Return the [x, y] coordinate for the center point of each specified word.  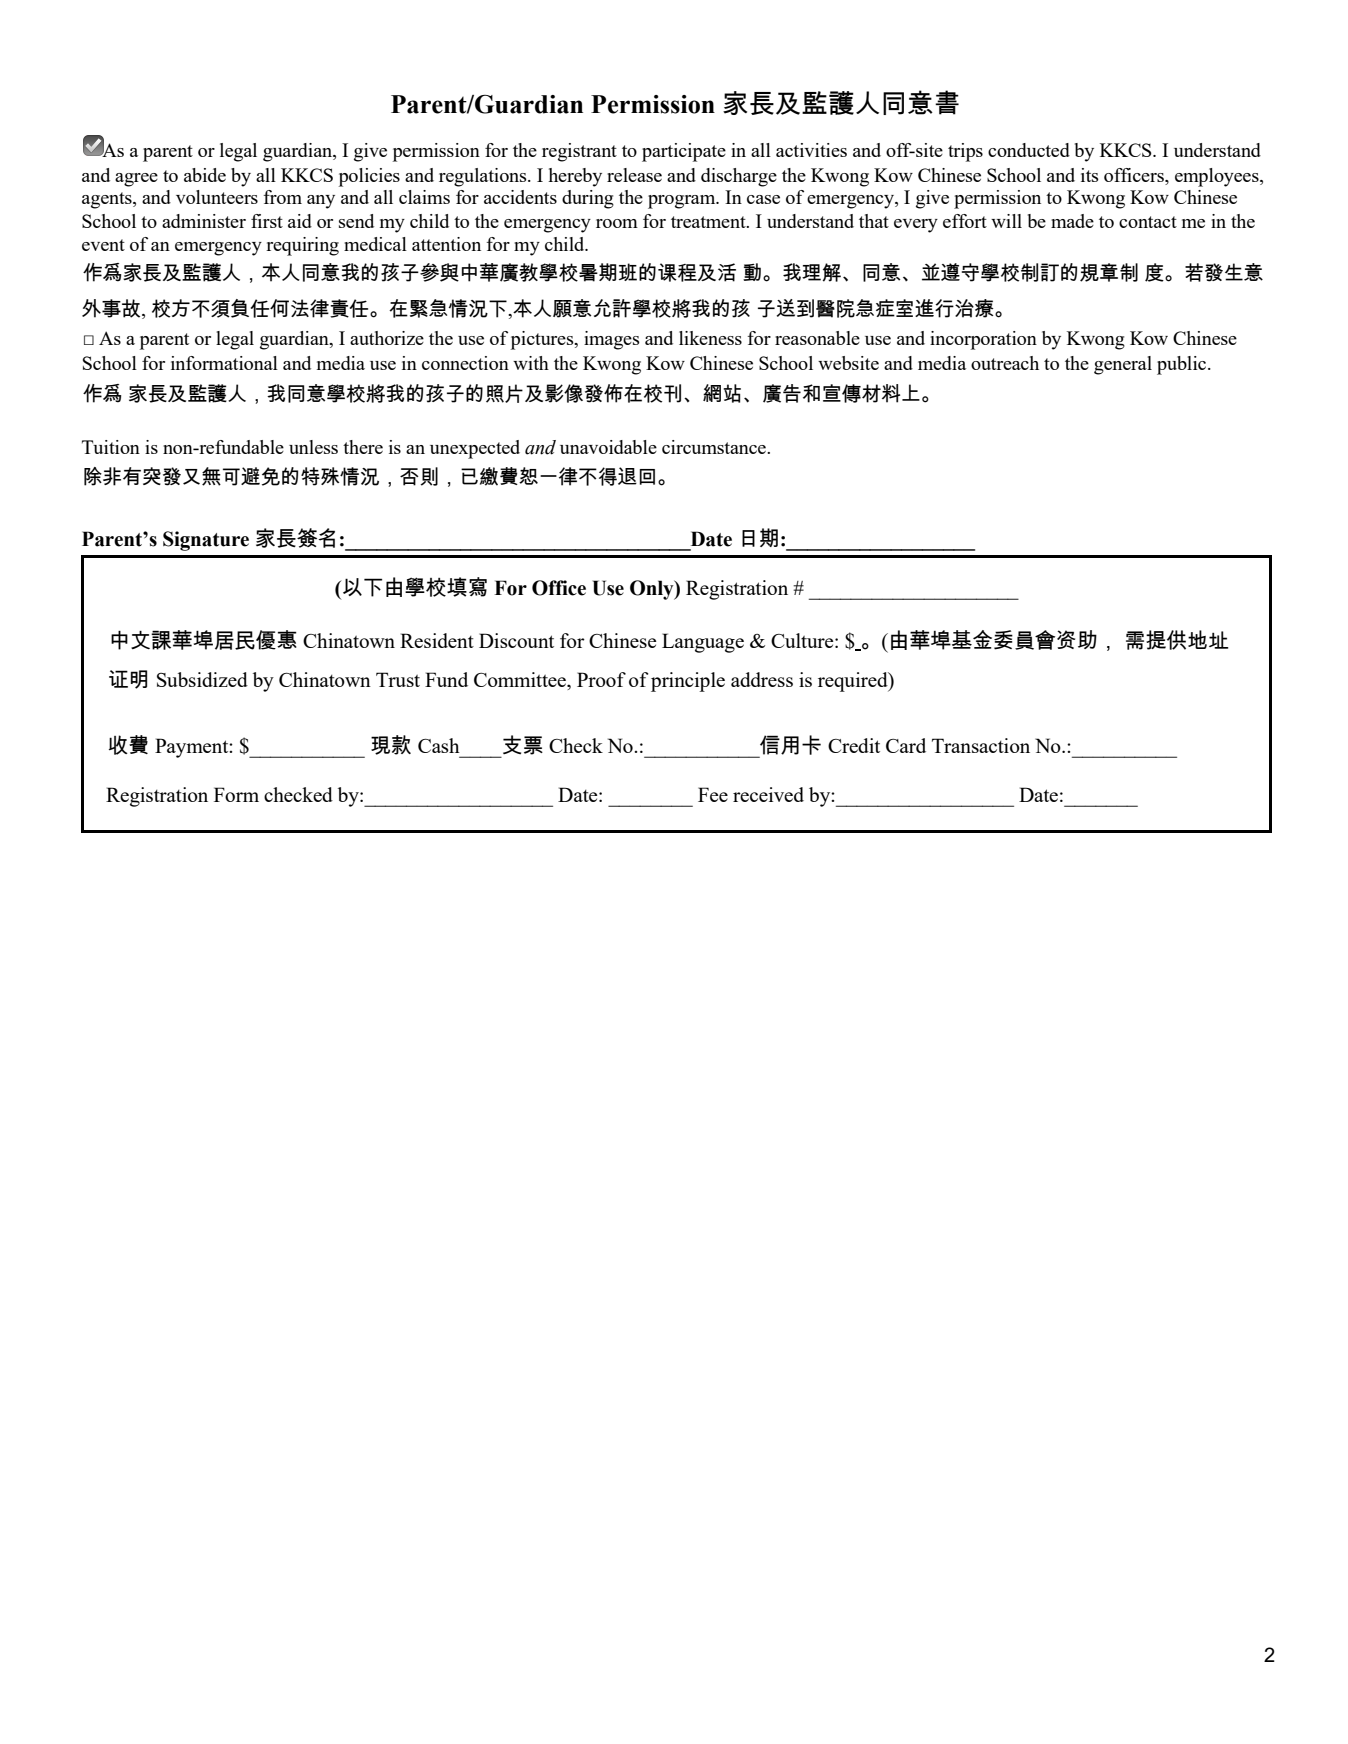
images [612, 340]
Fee [713, 794]
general [1123, 365]
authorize [387, 338]
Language [703, 643]
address [762, 679]
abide [205, 175]
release [634, 175]
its [1090, 175]
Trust [398, 679]
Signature [206, 541]
